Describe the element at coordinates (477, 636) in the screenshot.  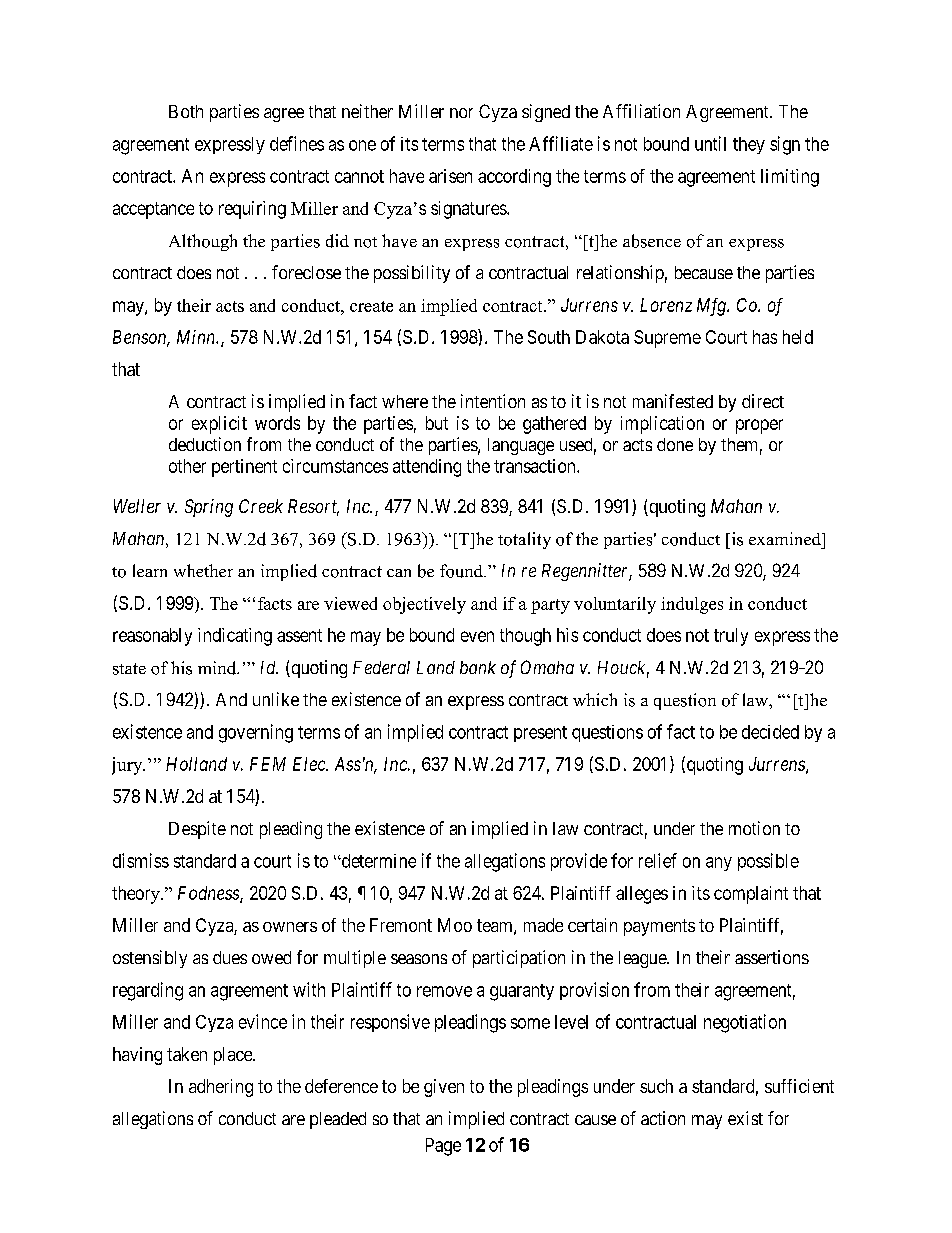
I see `even` at that location.
